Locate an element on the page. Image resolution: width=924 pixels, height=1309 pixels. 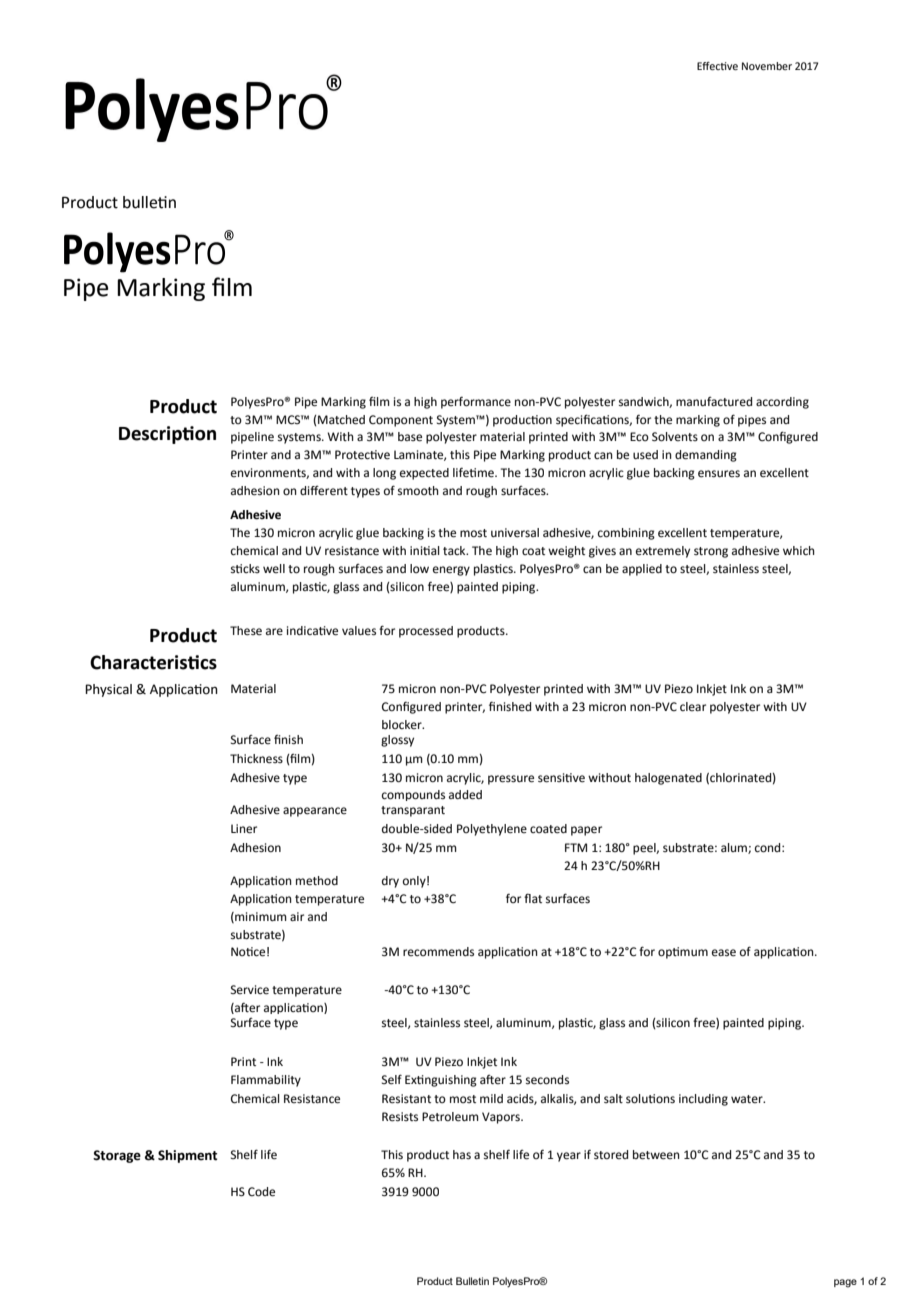
processed is located at coordinates (426, 632).
